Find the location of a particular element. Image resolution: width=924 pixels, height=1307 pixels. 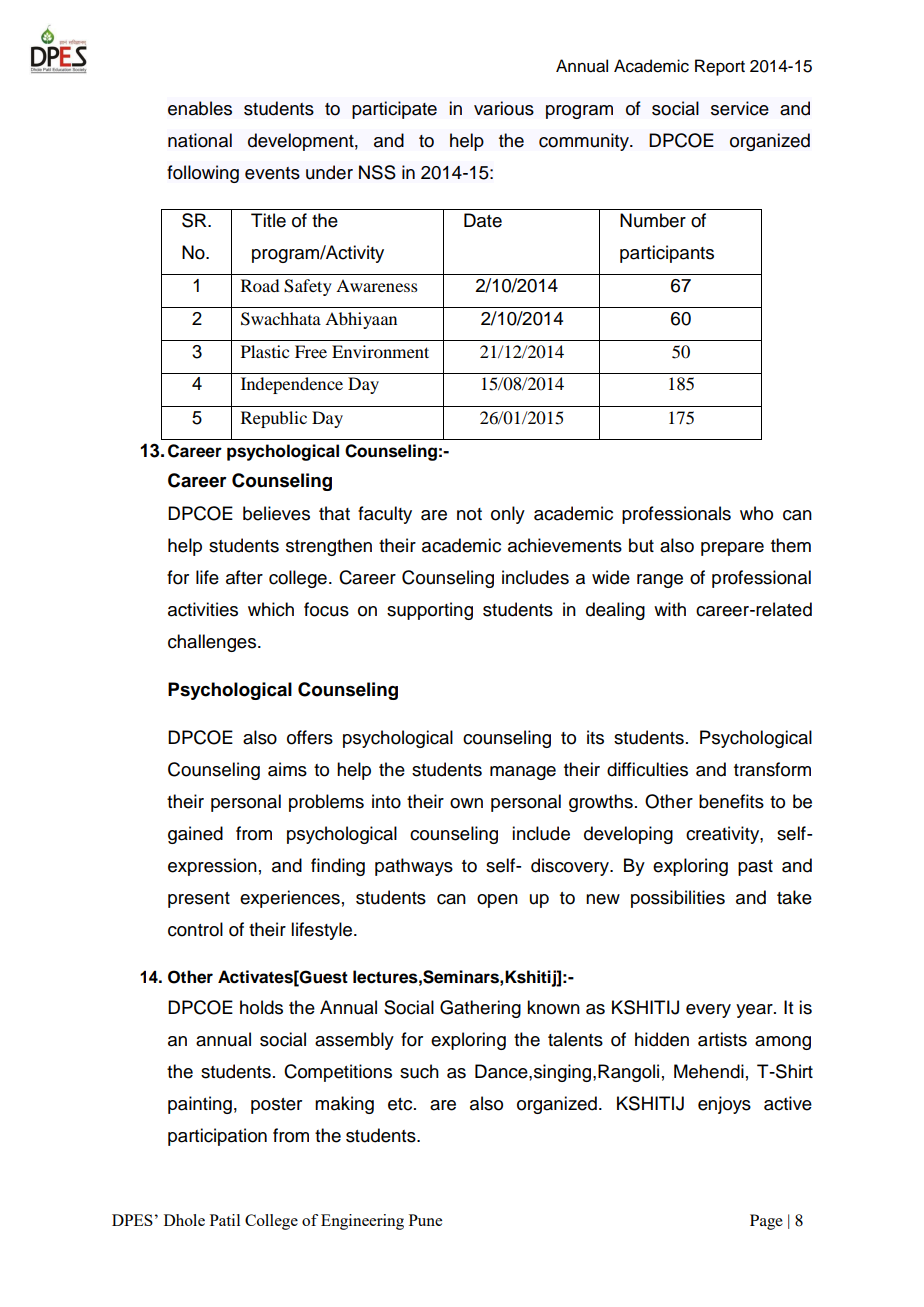

supporting is located at coordinates (430, 611).
